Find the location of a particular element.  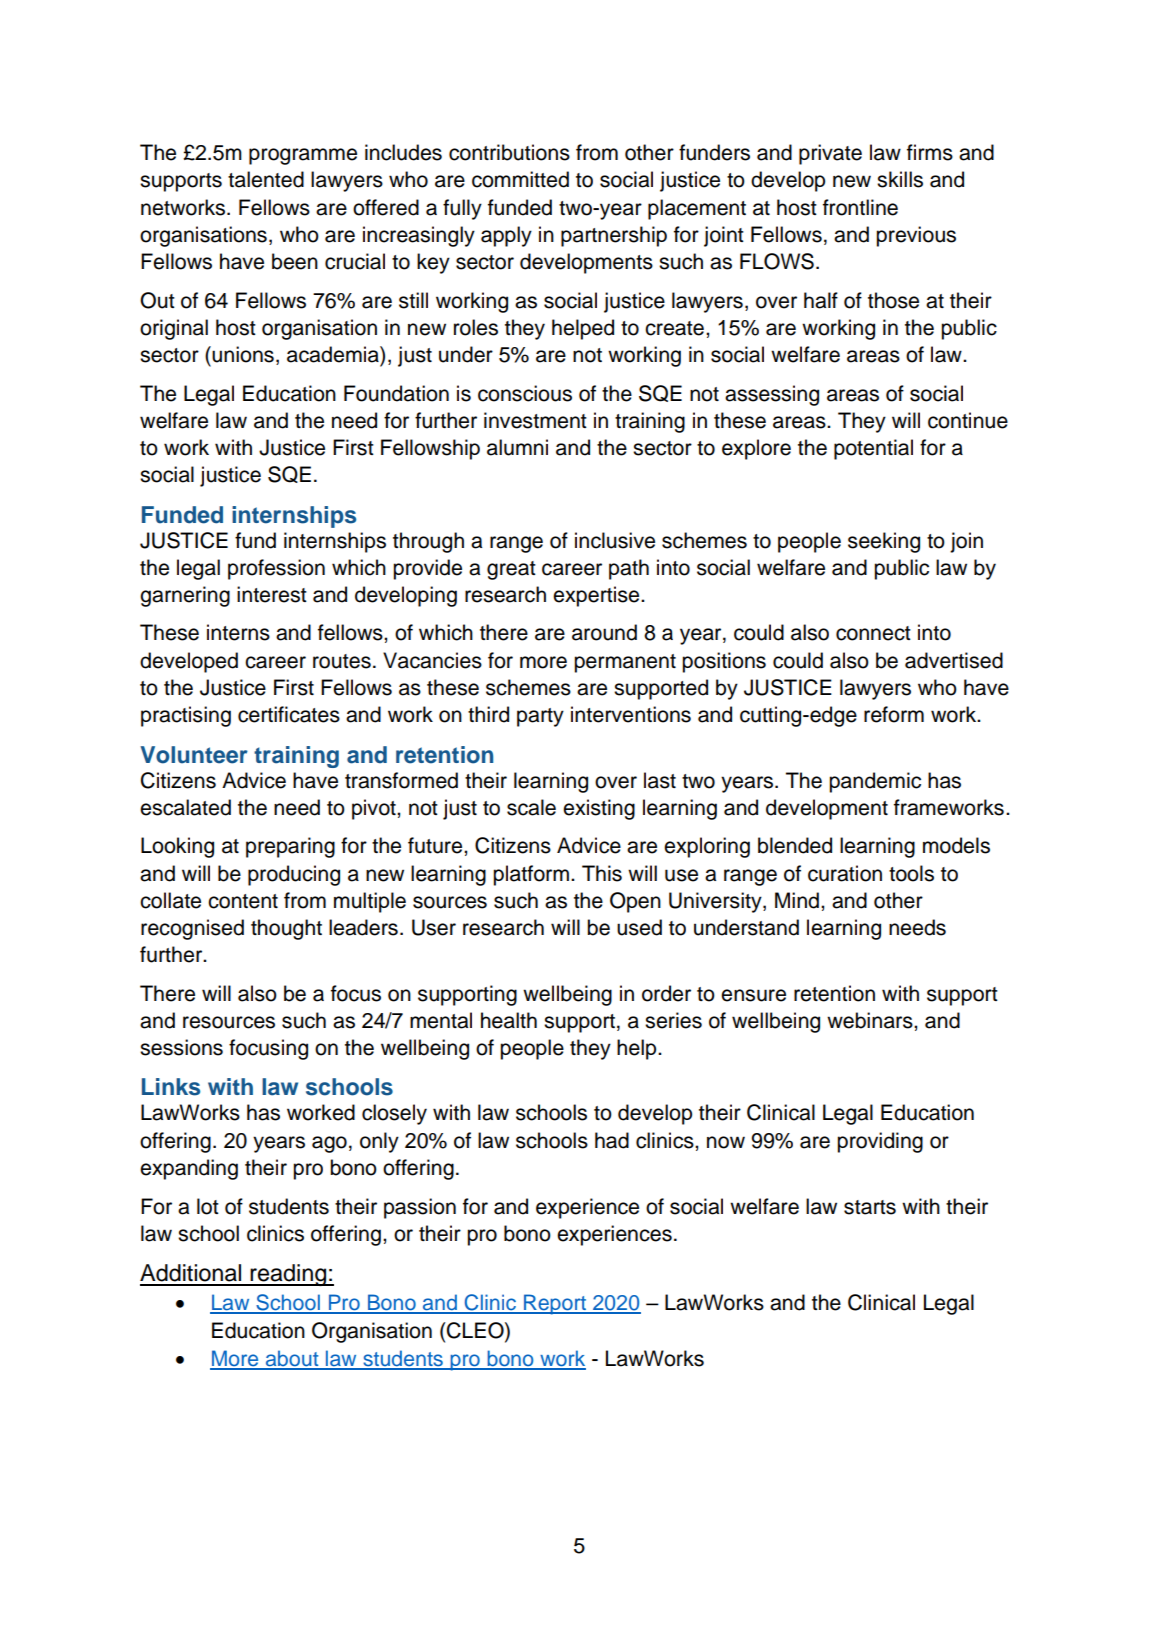

certificates is located at coordinates (289, 714).
